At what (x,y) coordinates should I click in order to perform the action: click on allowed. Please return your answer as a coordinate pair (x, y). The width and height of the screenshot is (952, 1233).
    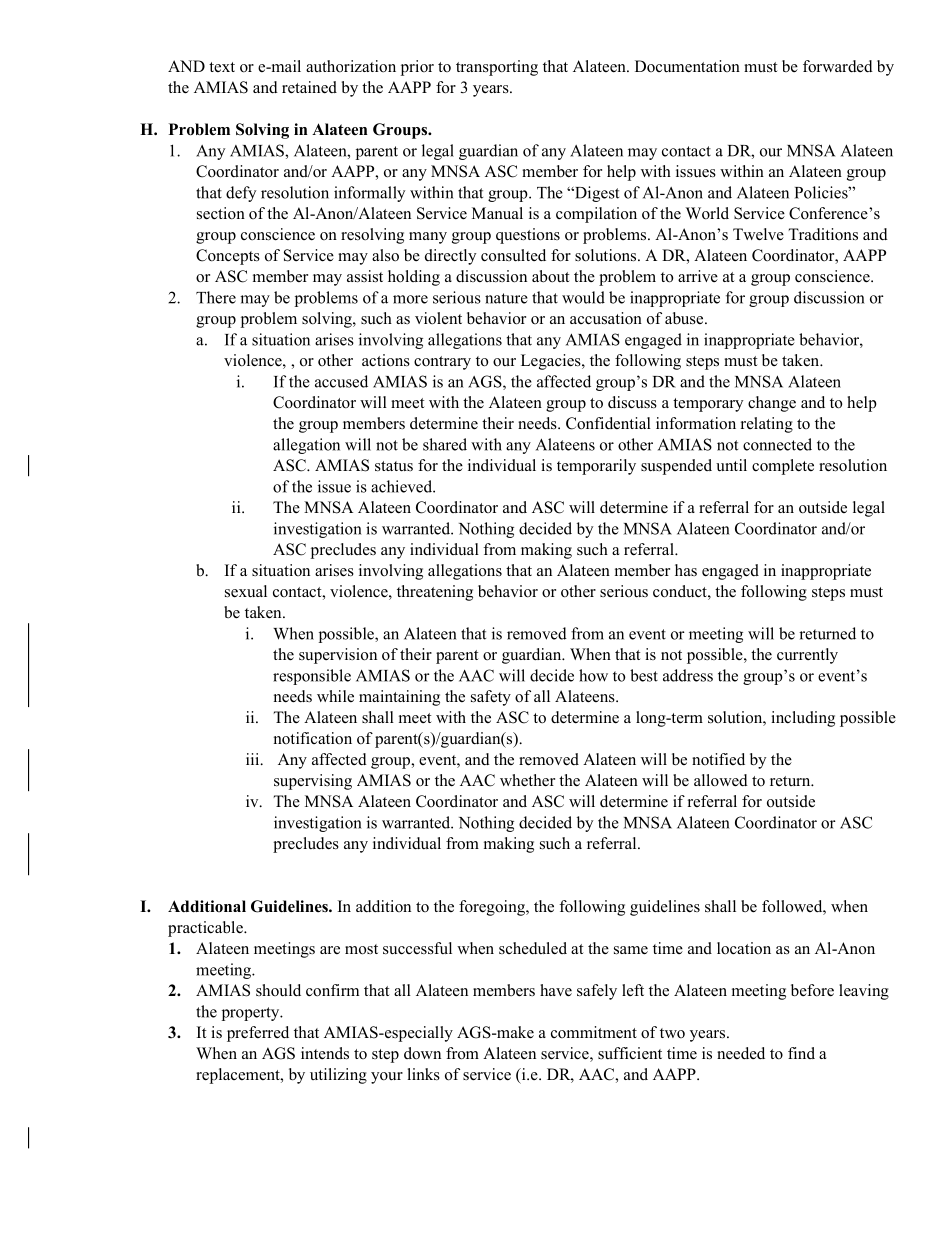
    Looking at the image, I should click on (721, 780).
